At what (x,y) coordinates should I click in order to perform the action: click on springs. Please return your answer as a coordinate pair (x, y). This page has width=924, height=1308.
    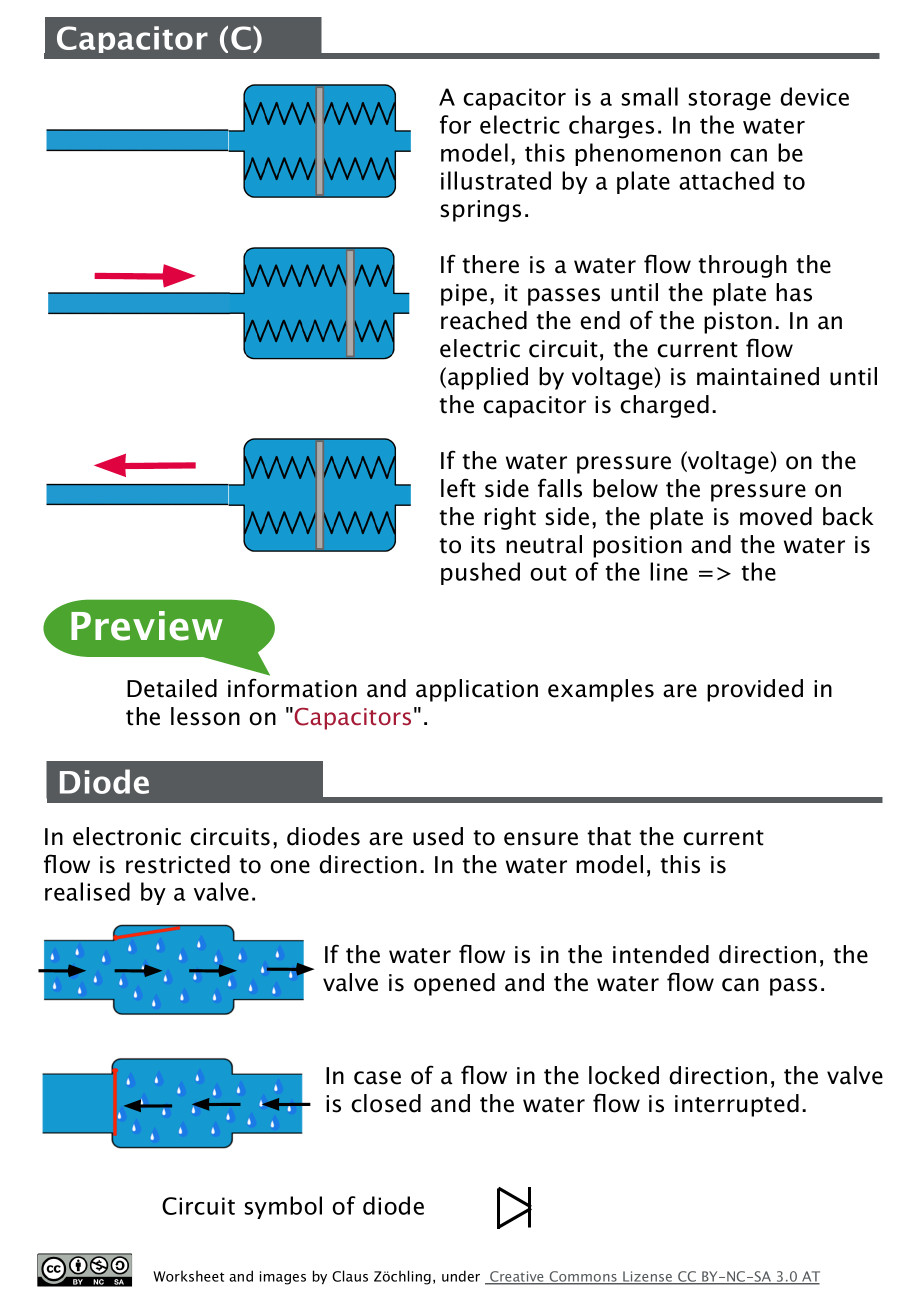
    Looking at the image, I should click on (480, 211).
